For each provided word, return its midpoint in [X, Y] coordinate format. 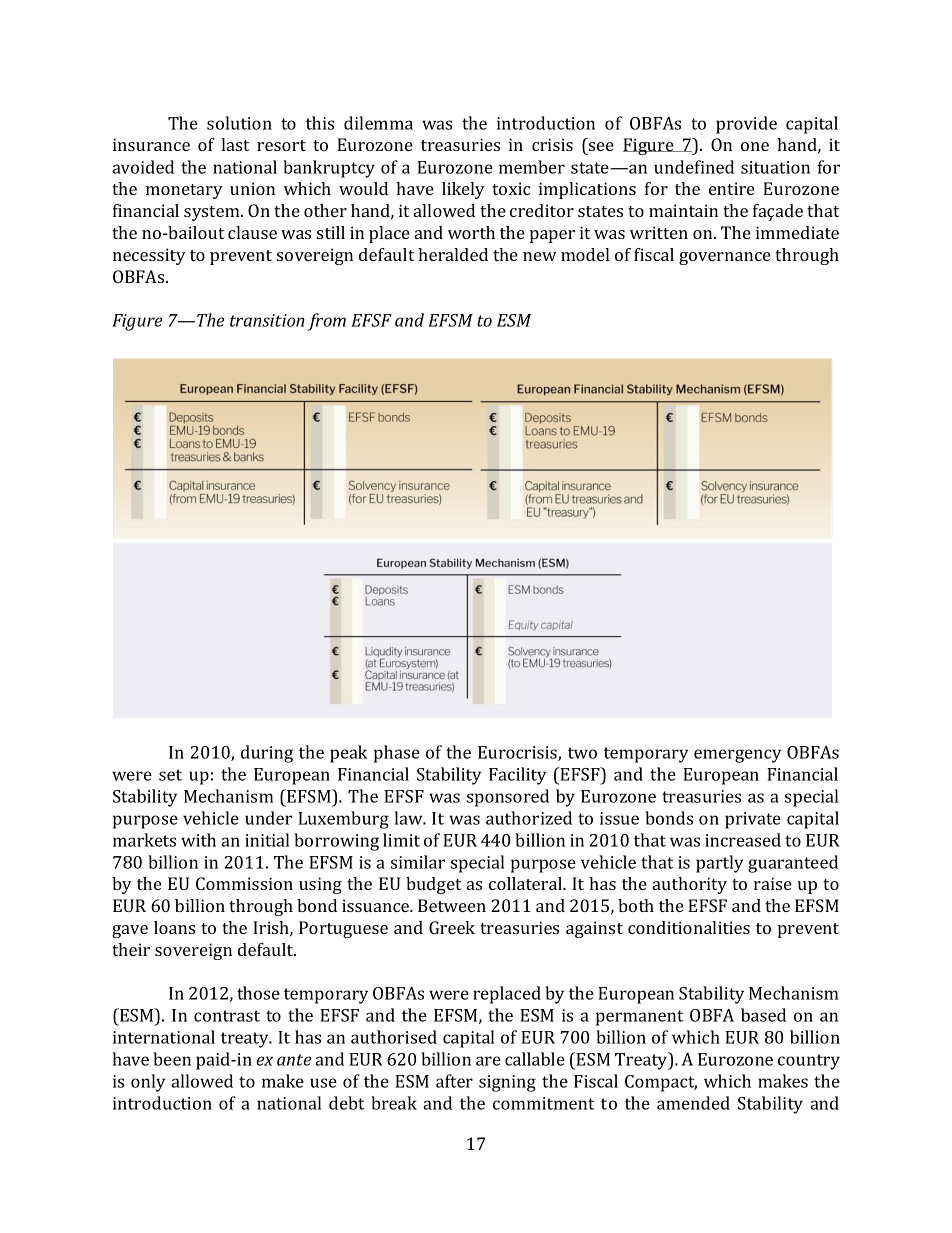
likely [463, 190]
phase [397, 754]
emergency [737, 756]
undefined [694, 167]
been [172, 1059]
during [267, 754]
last [235, 144]
